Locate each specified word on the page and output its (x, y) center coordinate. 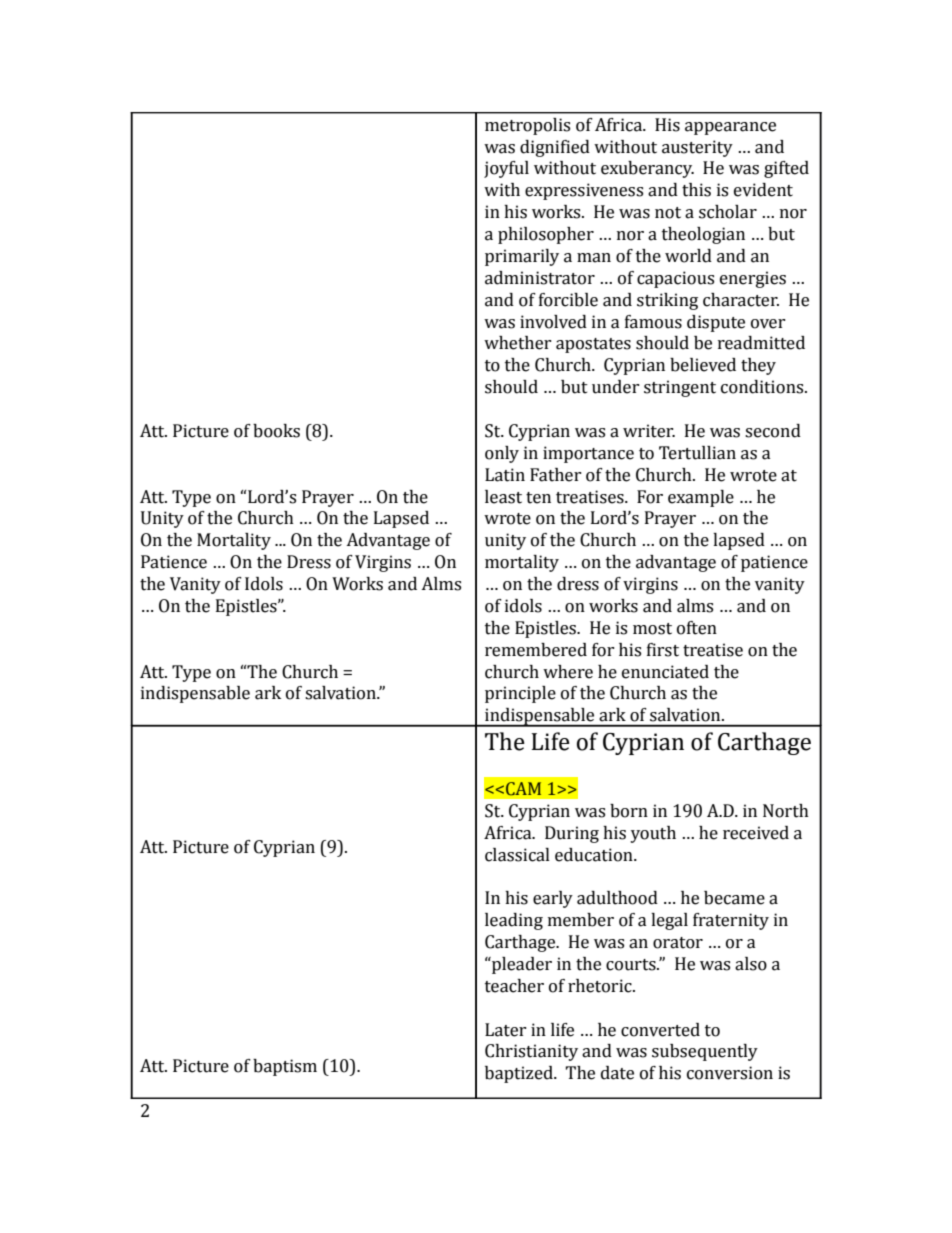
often (697, 628)
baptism (285, 1067)
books (276, 431)
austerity (697, 148)
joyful (506, 169)
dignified (555, 148)
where (568, 672)
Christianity (531, 1052)
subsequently (705, 1052)
